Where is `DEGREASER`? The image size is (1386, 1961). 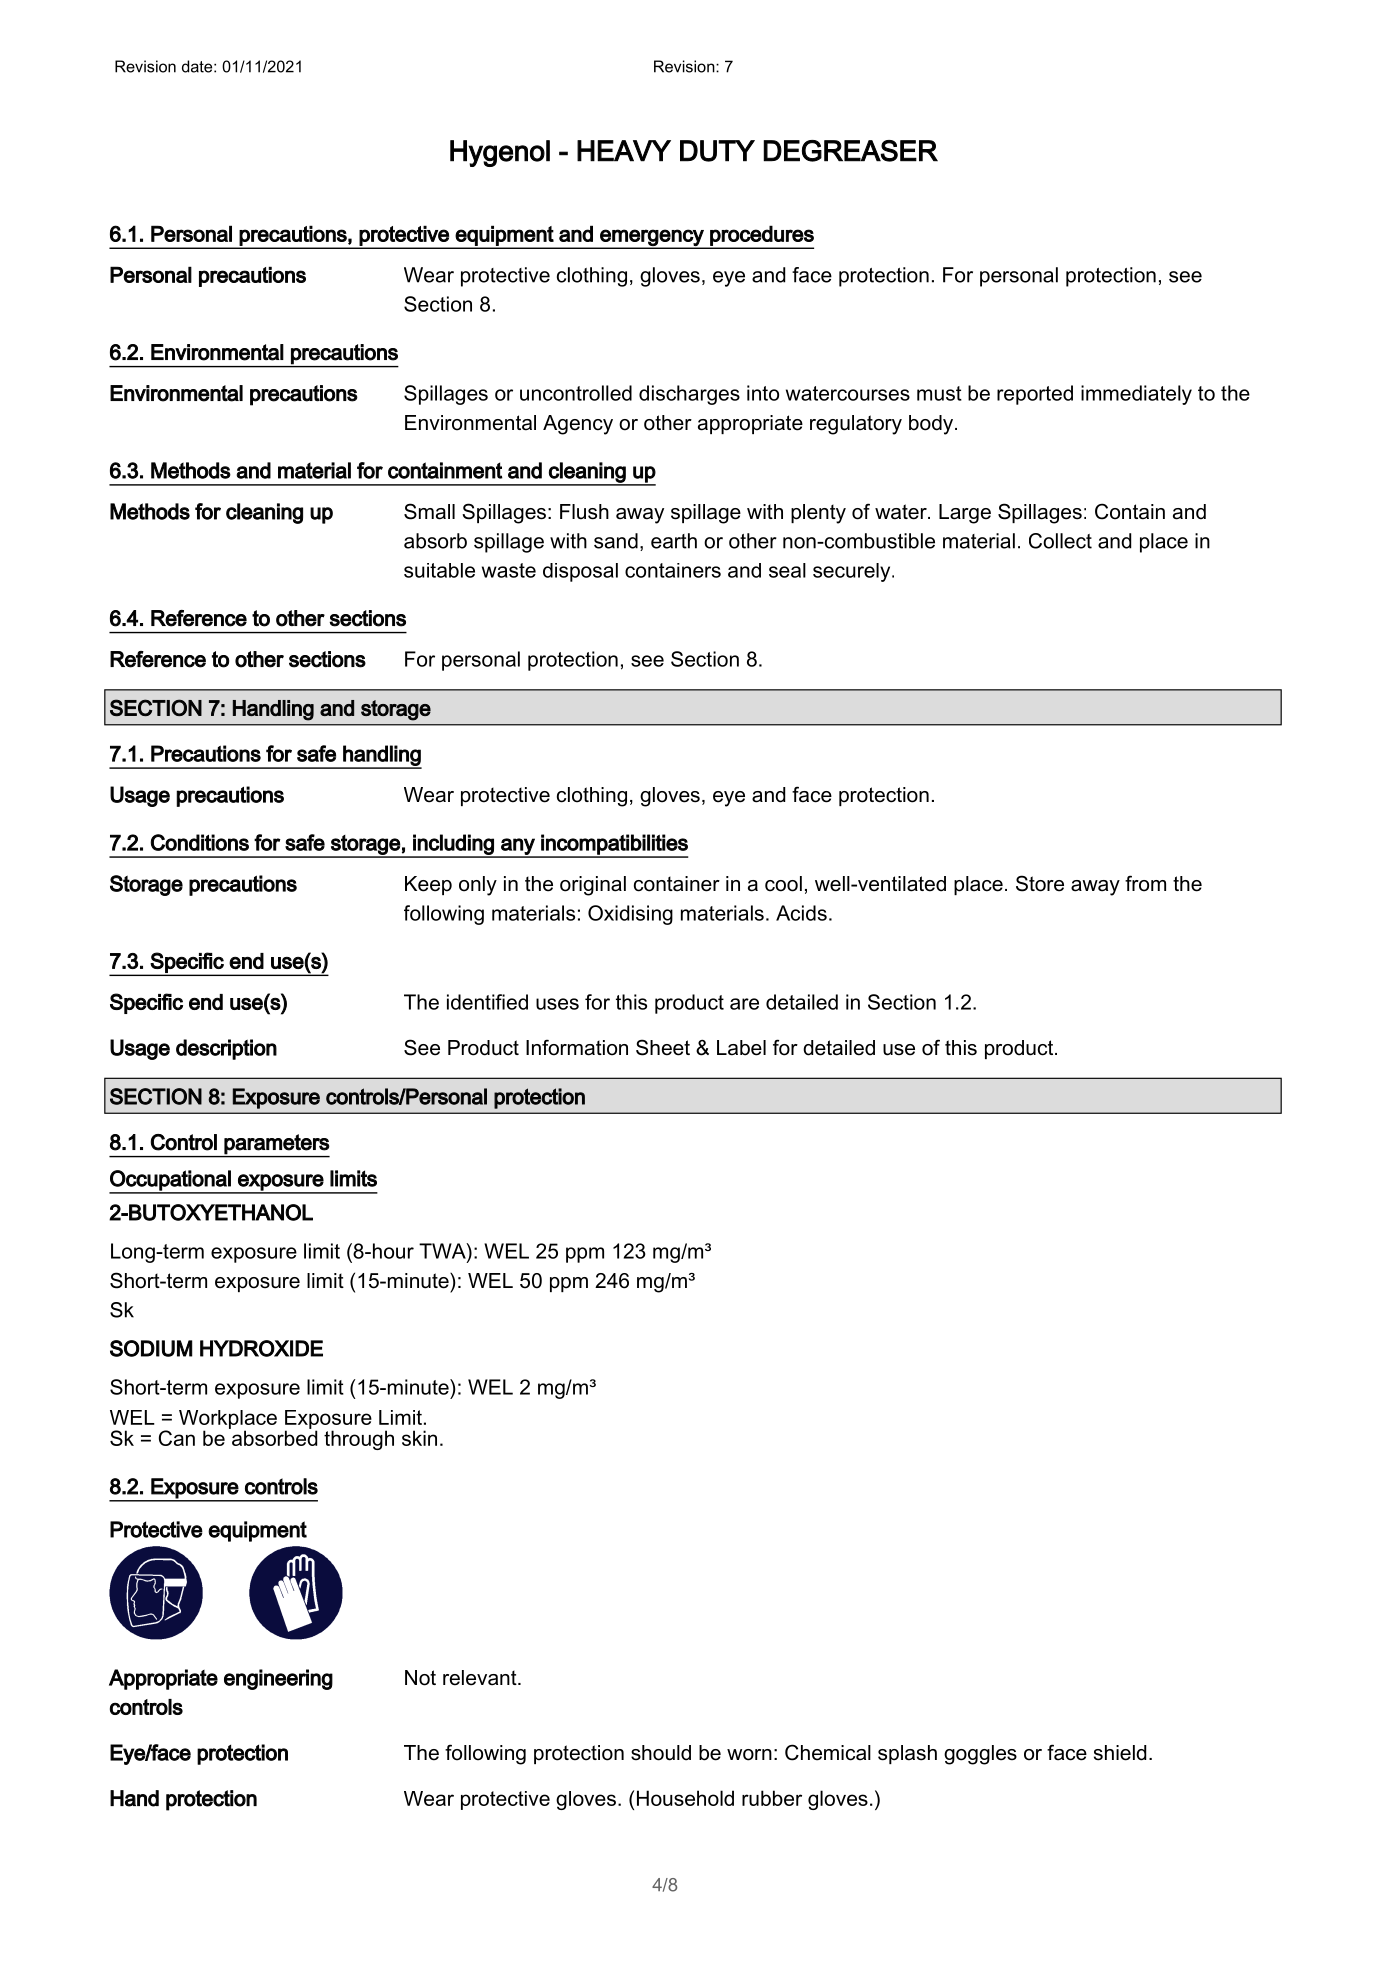 DEGREASER is located at coordinates (850, 151).
